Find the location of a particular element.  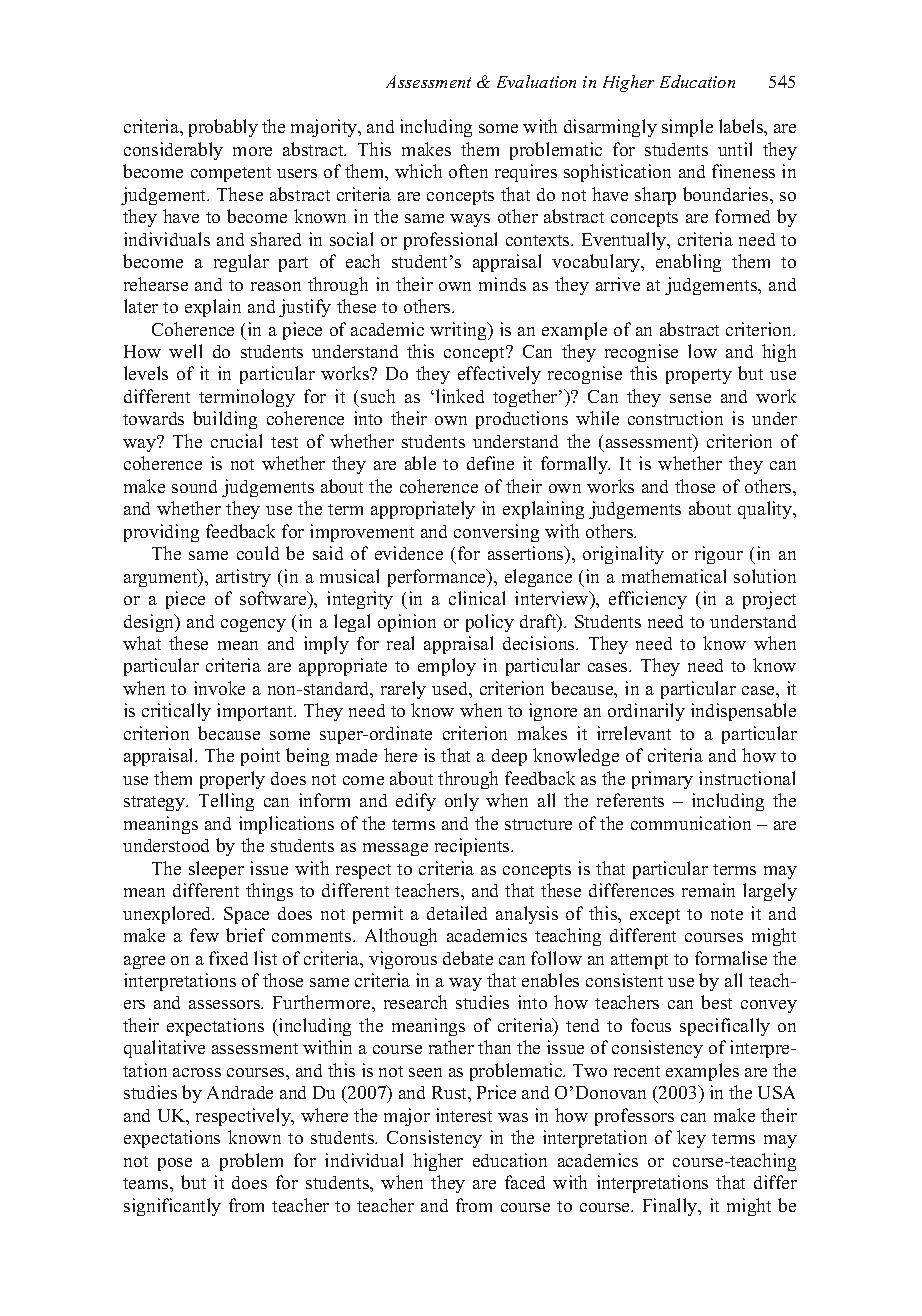

communication is located at coordinates (691, 823).
